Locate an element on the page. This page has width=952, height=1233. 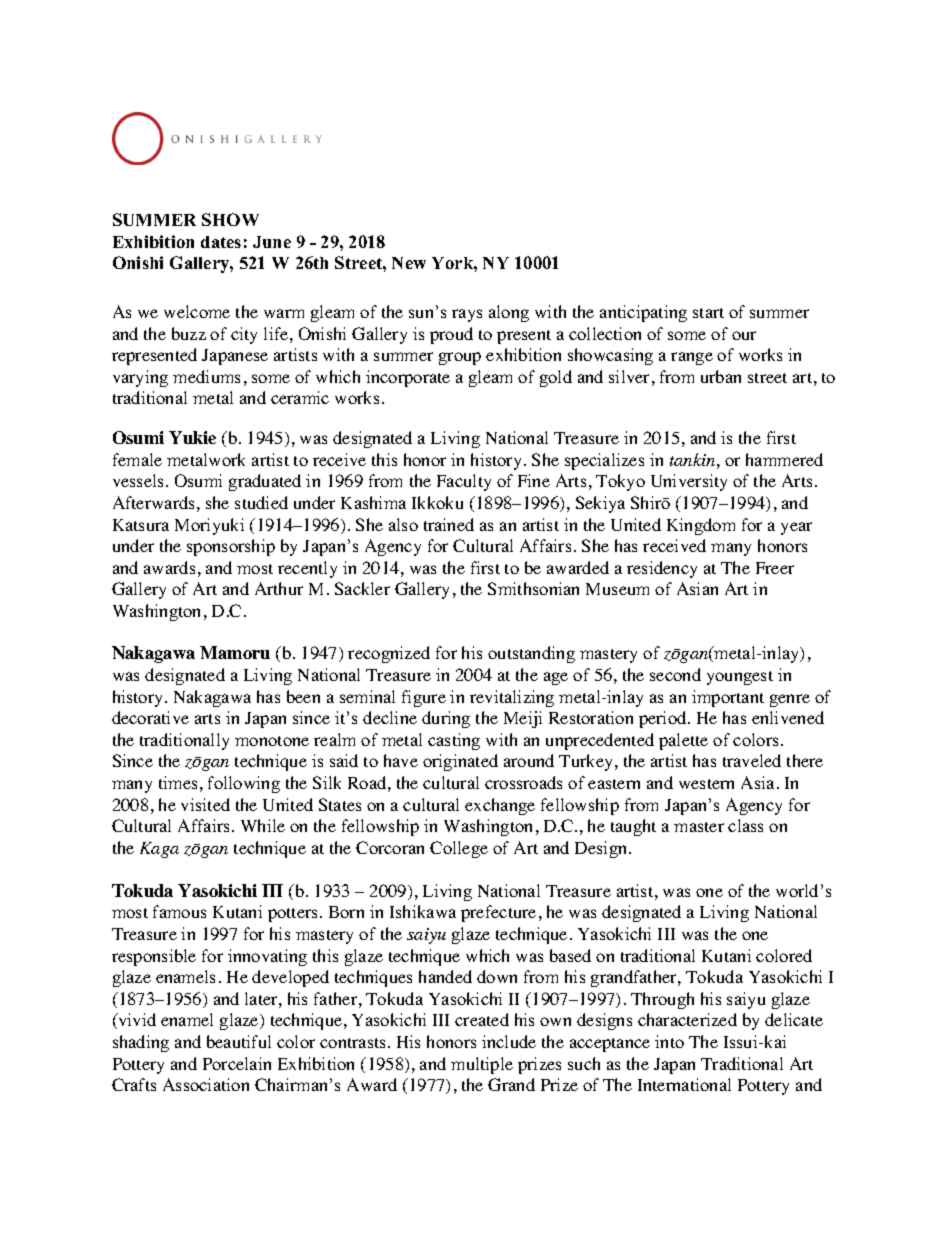
year is located at coordinates (796, 528).
